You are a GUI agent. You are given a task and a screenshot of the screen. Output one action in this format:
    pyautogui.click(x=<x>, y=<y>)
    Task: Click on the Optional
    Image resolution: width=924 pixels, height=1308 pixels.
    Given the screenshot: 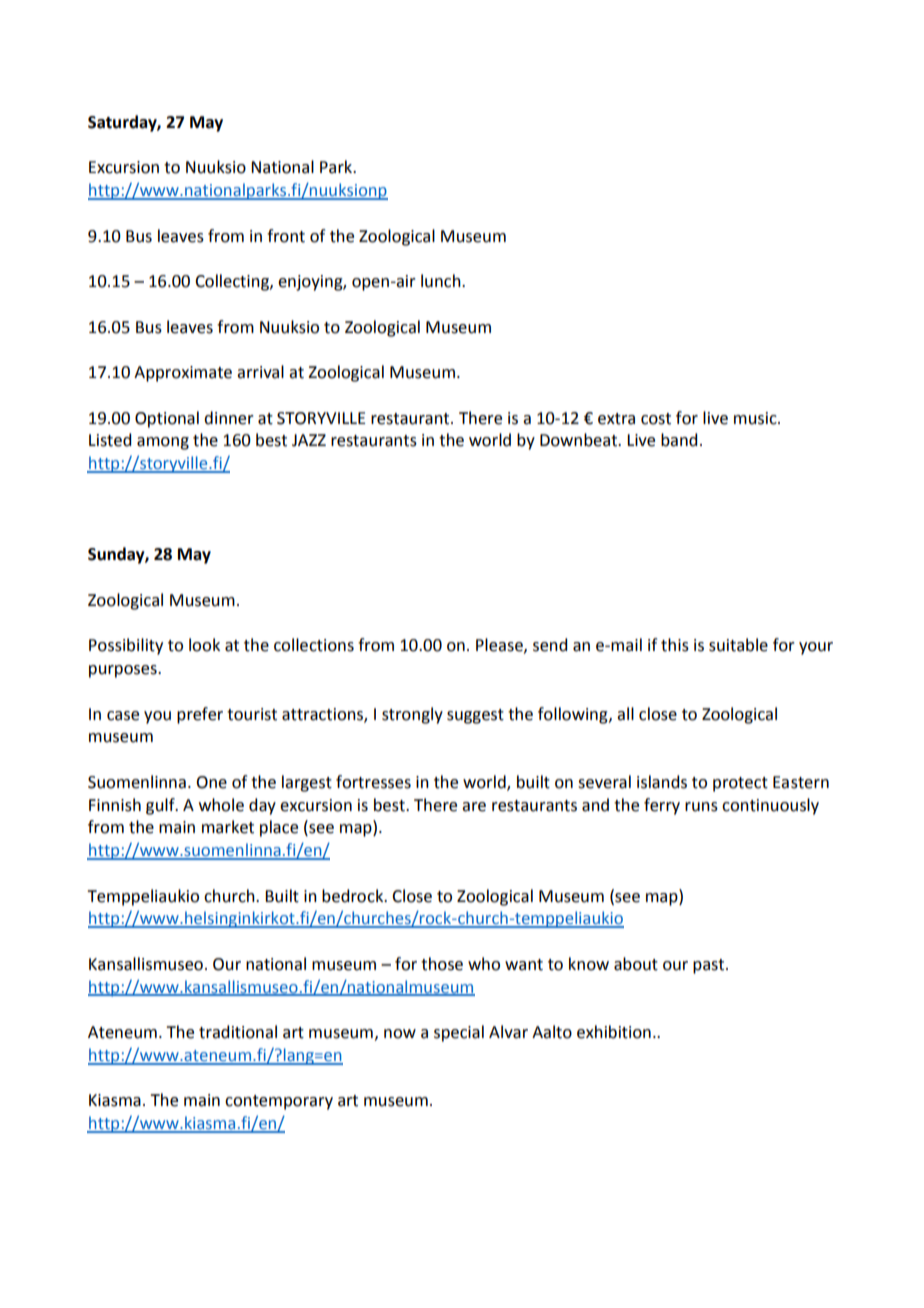 What is the action you would take?
    pyautogui.click(x=167, y=419)
